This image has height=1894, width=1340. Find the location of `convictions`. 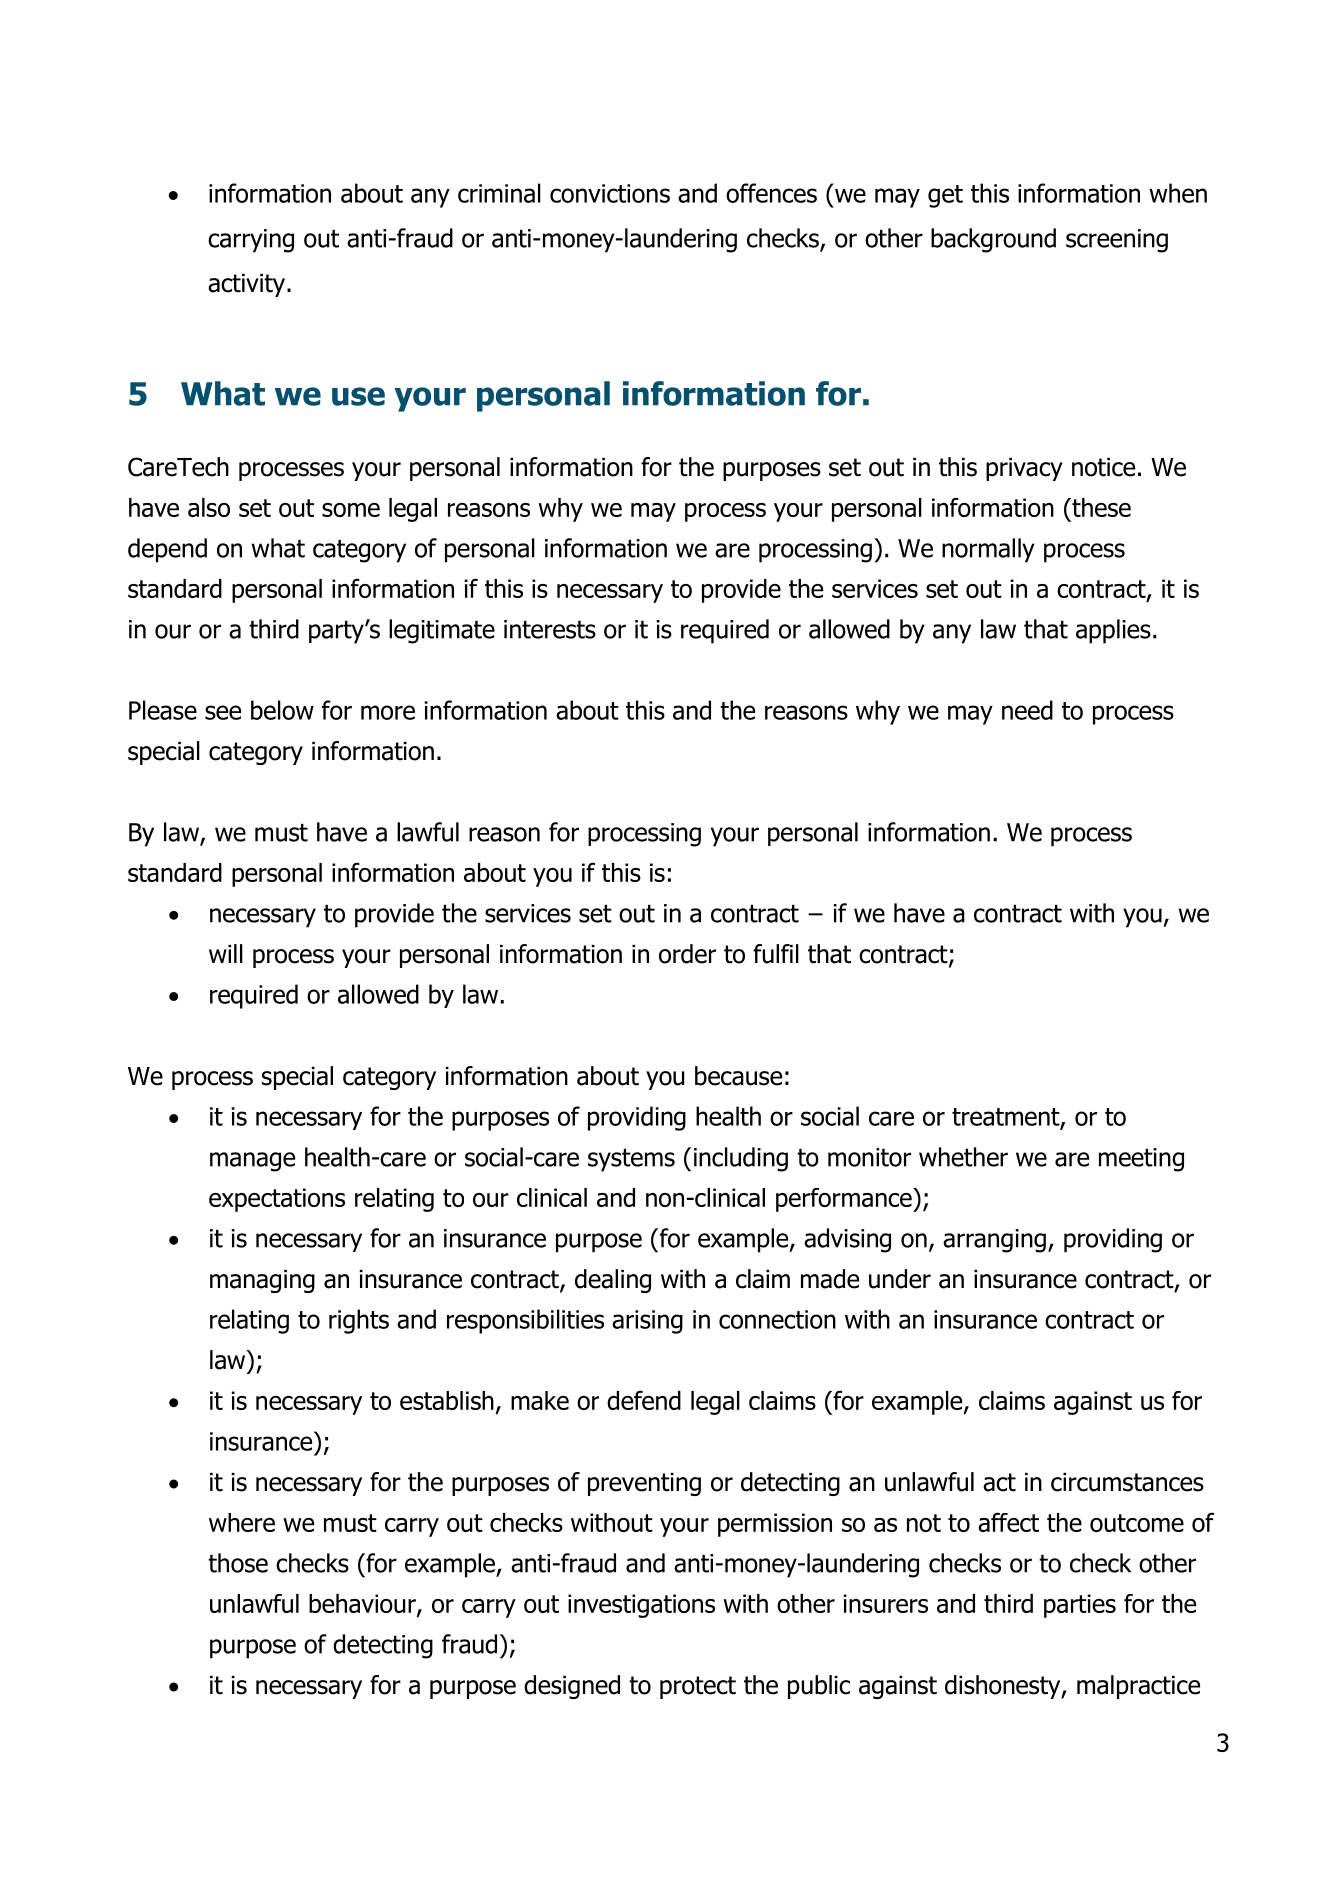

convictions is located at coordinates (610, 193).
